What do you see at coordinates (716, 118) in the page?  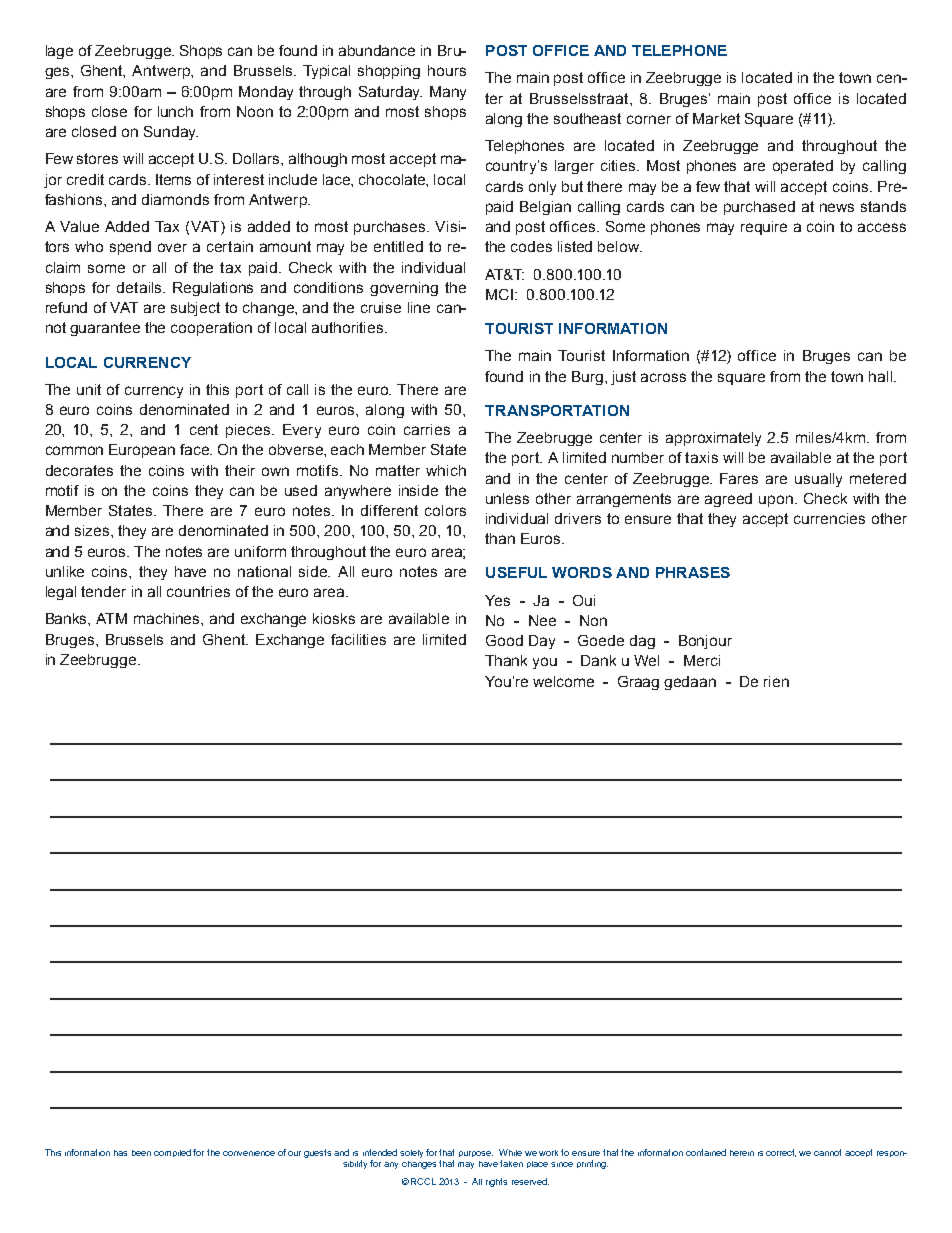 I see `Market` at bounding box center [716, 118].
